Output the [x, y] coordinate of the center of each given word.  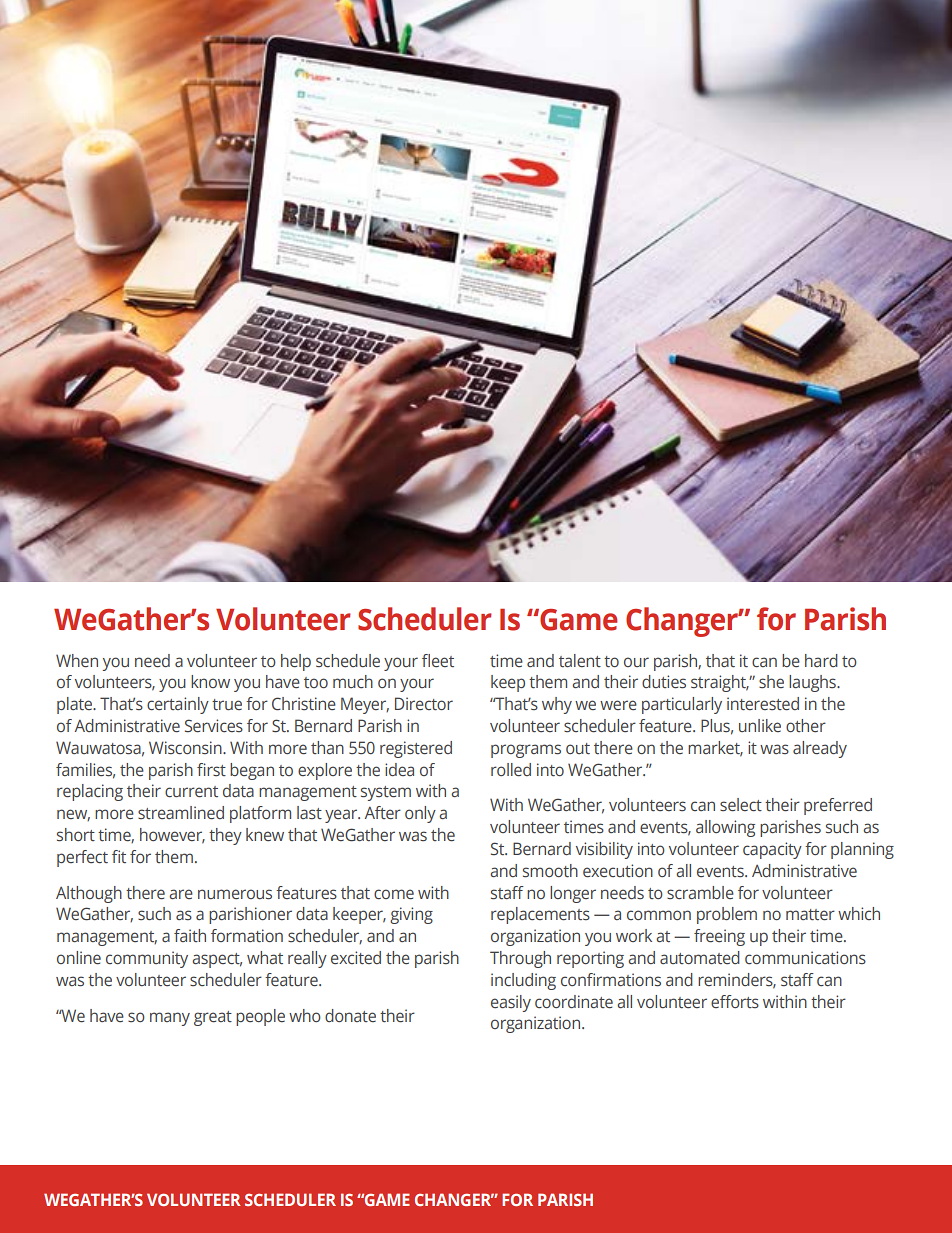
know [210, 681]
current [191, 792]
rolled [511, 770]
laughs [813, 683]
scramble [700, 893]
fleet [438, 661]
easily [511, 1003]
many [170, 1019]
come [394, 894]
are [181, 894]
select [741, 805]
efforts [735, 1002]
